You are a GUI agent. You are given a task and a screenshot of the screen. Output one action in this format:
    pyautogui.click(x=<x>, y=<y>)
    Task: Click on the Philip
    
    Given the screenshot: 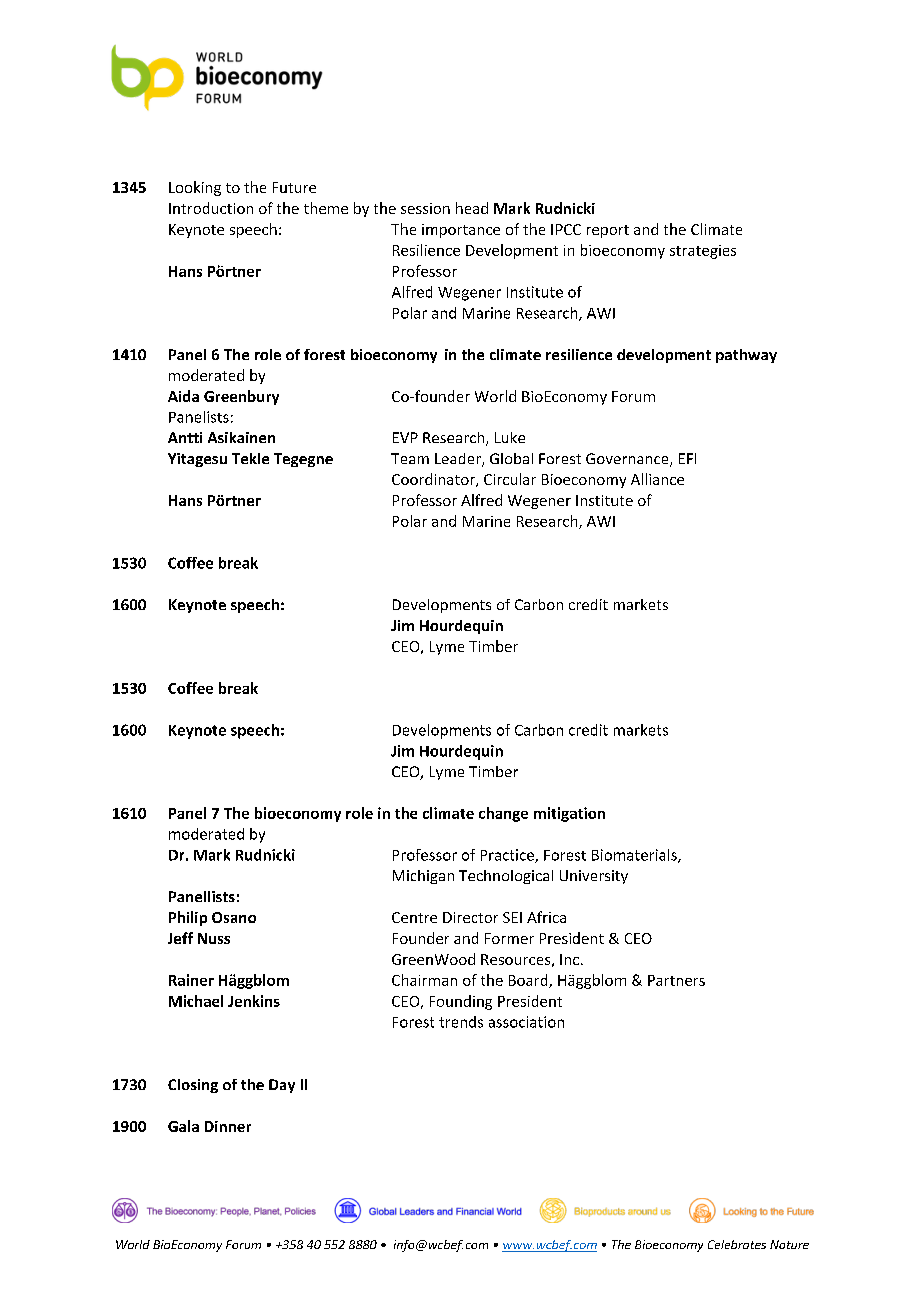 What is the action you would take?
    pyautogui.click(x=188, y=918)
